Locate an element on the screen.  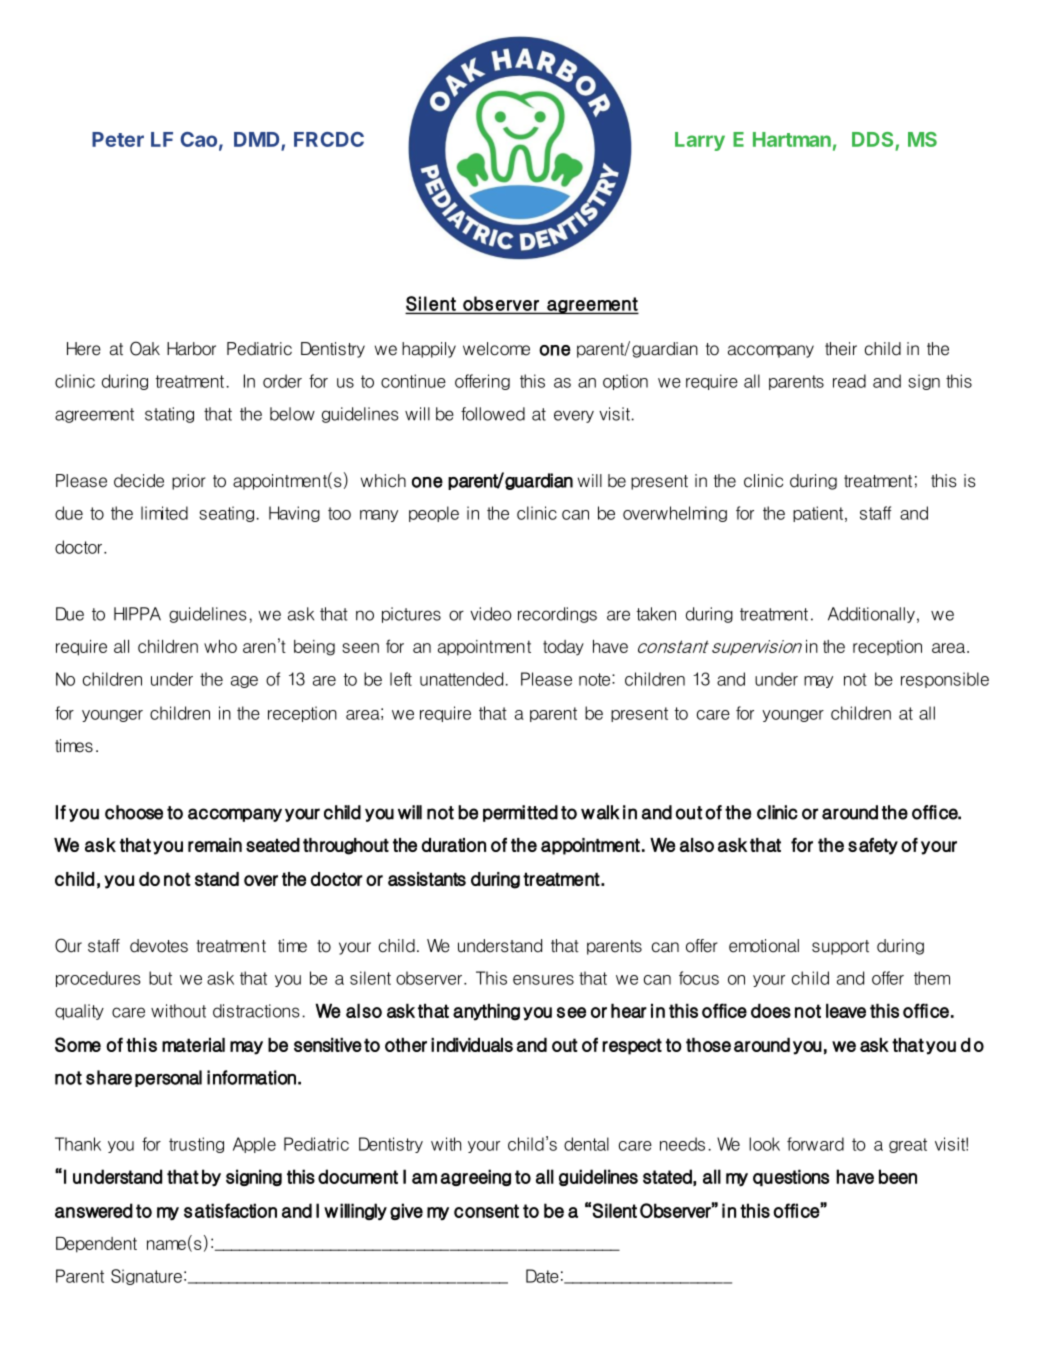
satisfaction is located at coordinates (230, 1210).
